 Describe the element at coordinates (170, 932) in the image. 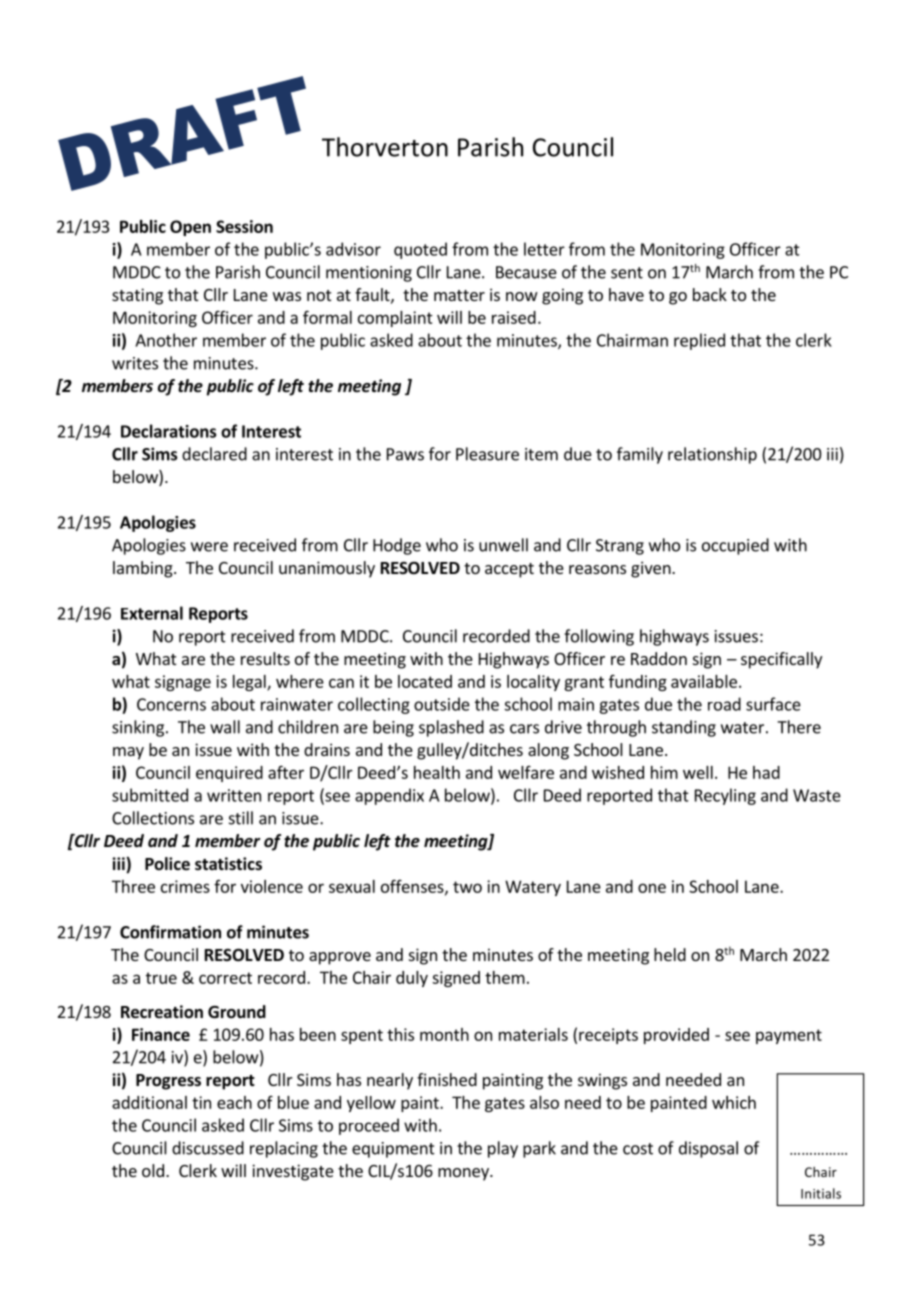

I see `Confirmation` at that location.
